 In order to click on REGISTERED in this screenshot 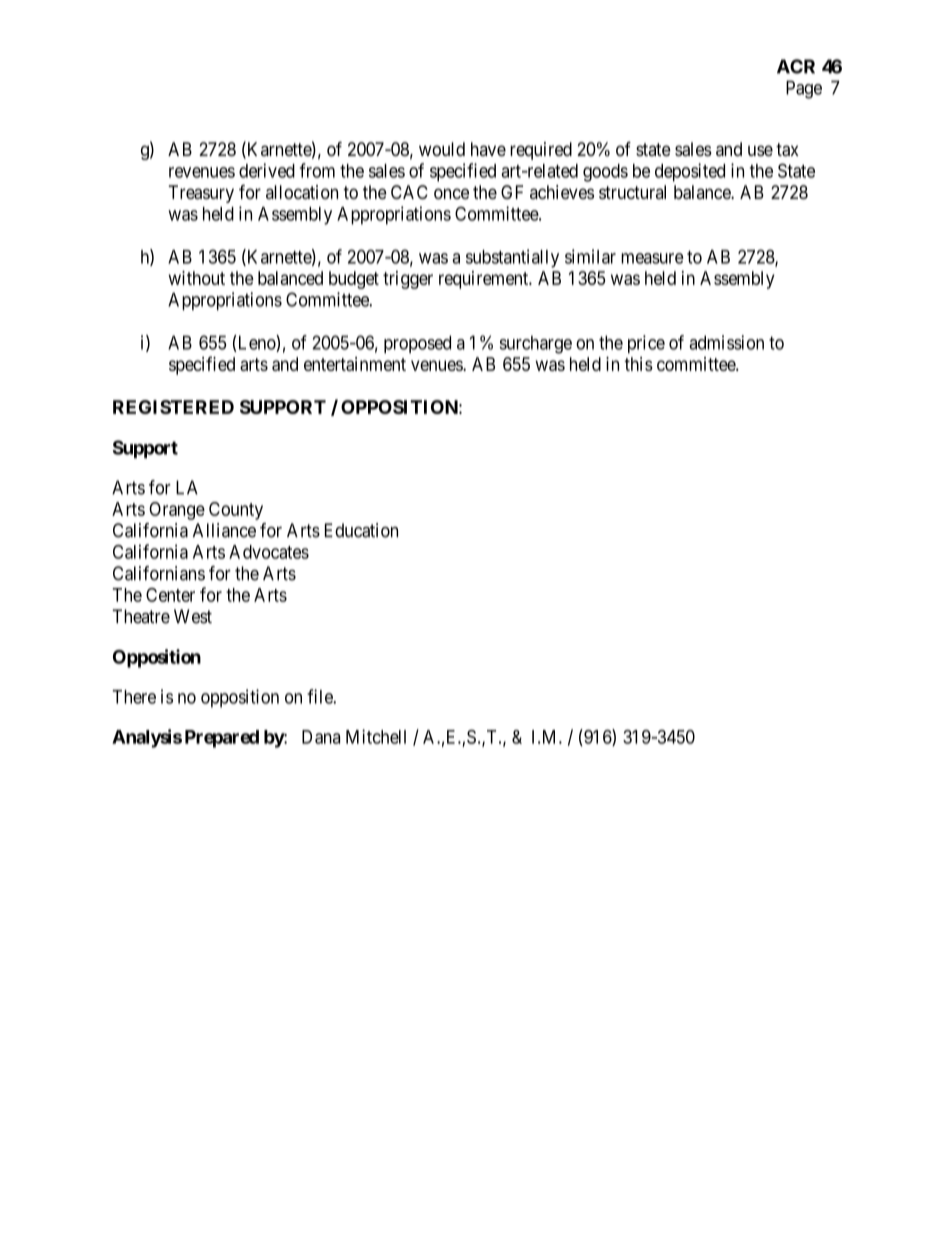, I will do `click(173, 407)`.
